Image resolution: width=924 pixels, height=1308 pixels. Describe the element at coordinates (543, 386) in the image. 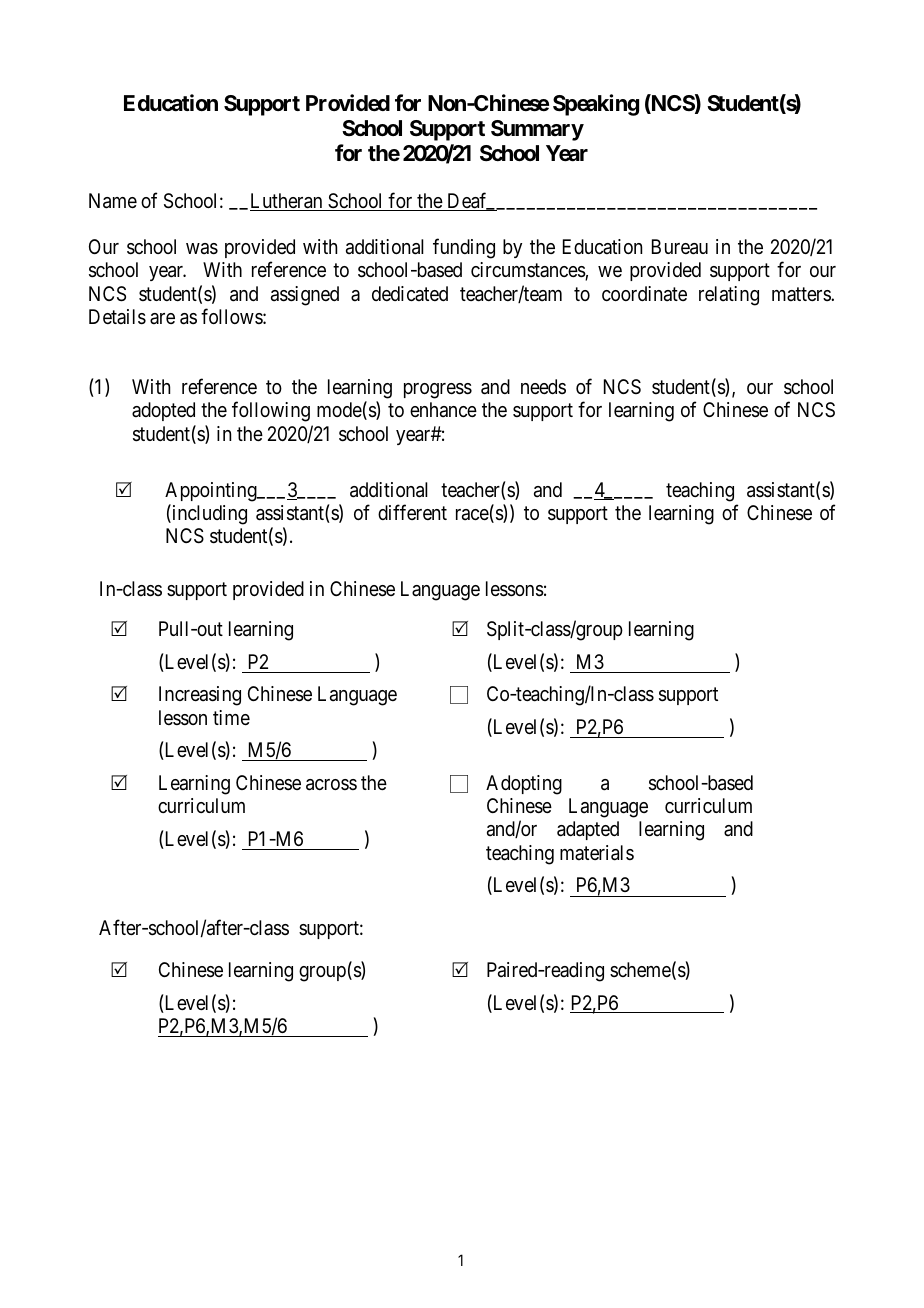

I see `needs` at that location.
